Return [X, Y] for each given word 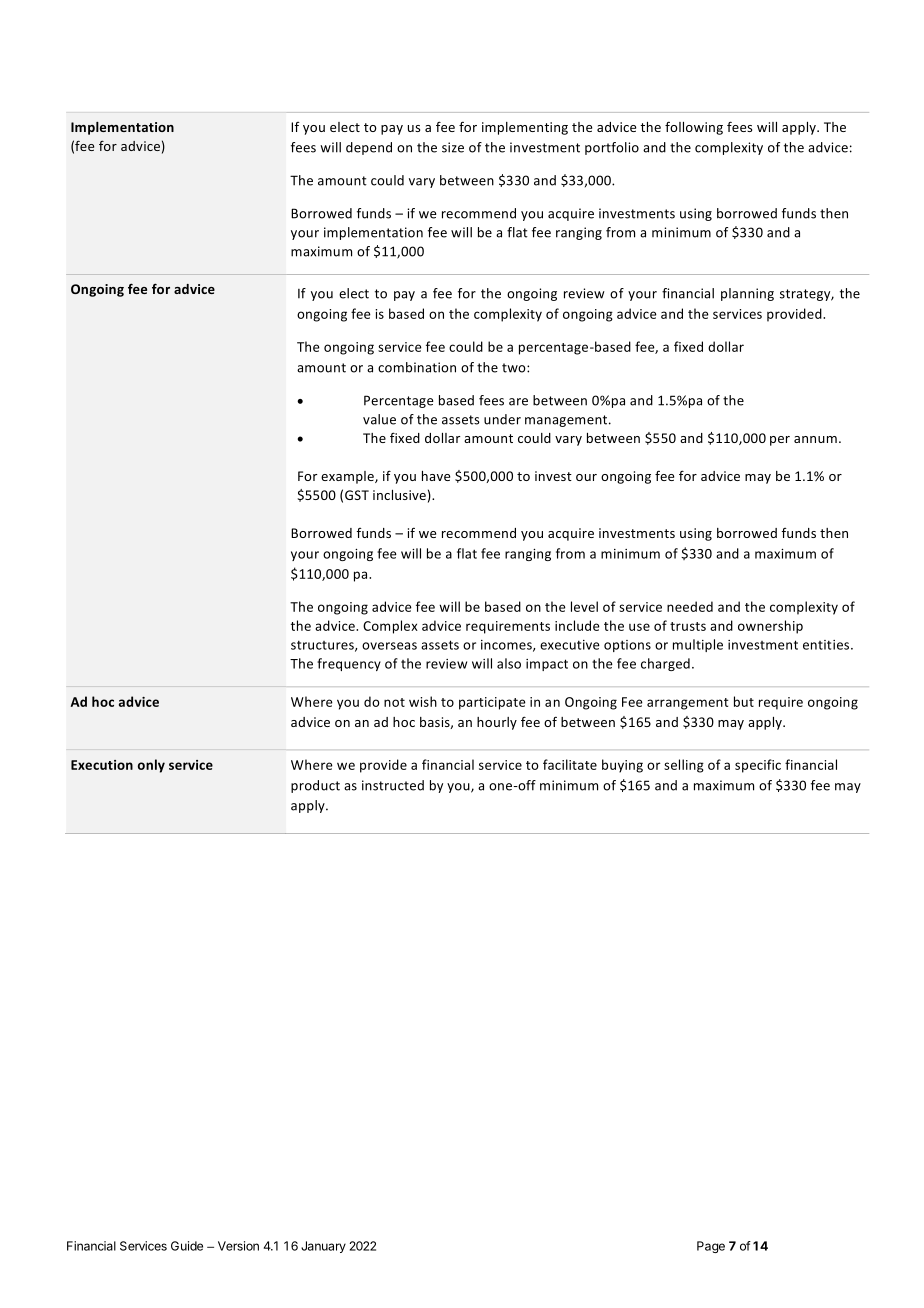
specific [758, 766]
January [323, 1247]
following [694, 128]
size [453, 147]
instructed [393, 785]
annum [815, 439]
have [436, 476]
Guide [187, 1246]
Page [711, 1247]
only [151, 766]
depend [369, 148]
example [348, 477]
